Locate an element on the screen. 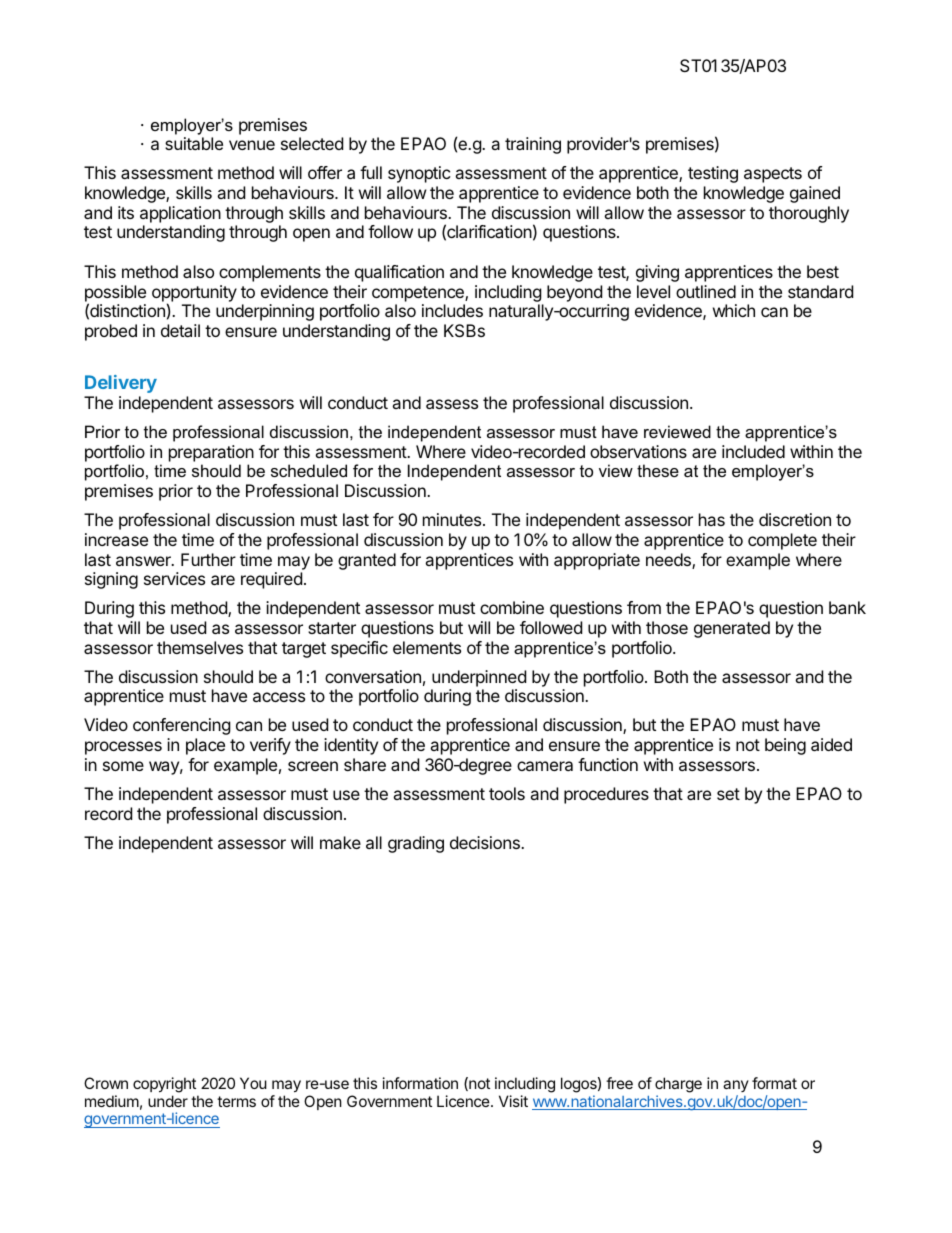 The width and height of the screenshot is (952, 1233). generated is located at coordinates (732, 629).
